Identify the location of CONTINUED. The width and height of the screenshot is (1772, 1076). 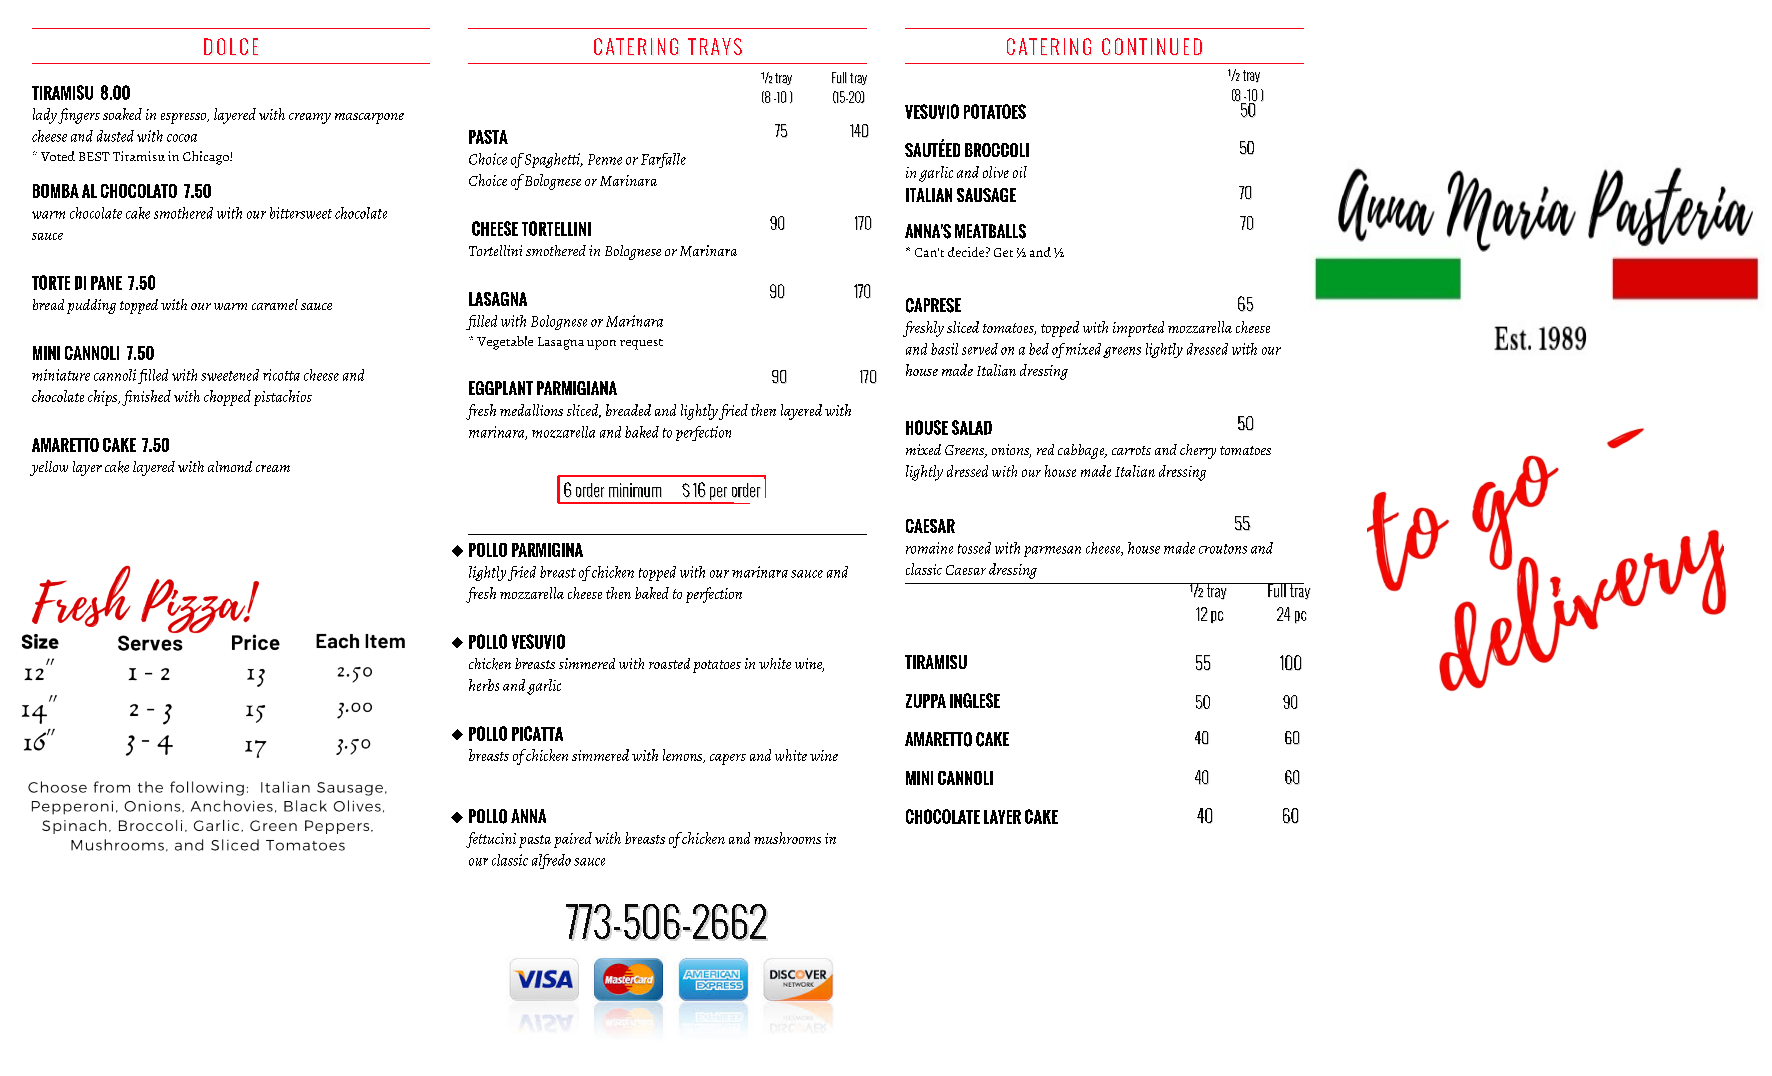
(1152, 46).
